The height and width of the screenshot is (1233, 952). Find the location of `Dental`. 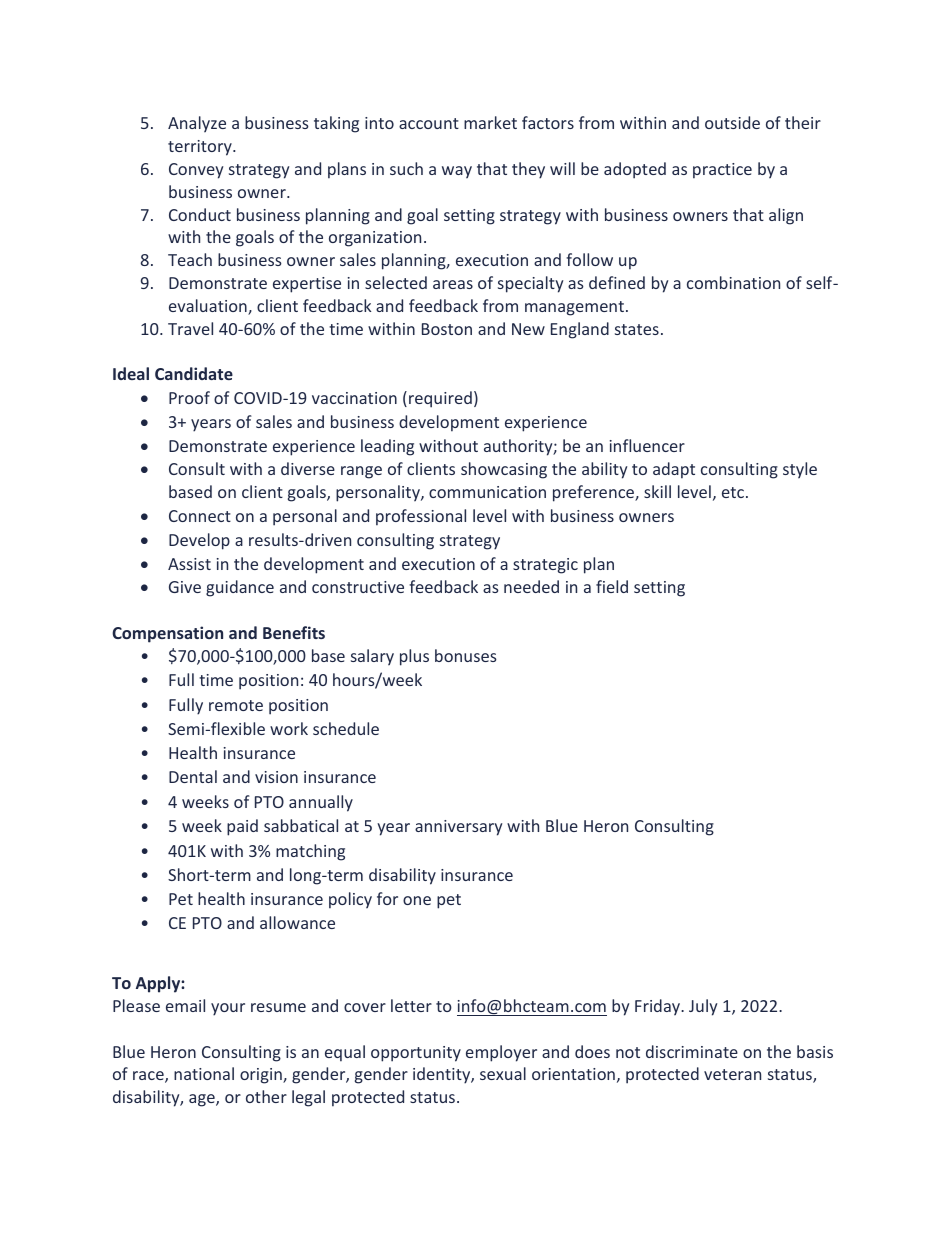

Dental is located at coordinates (193, 776).
